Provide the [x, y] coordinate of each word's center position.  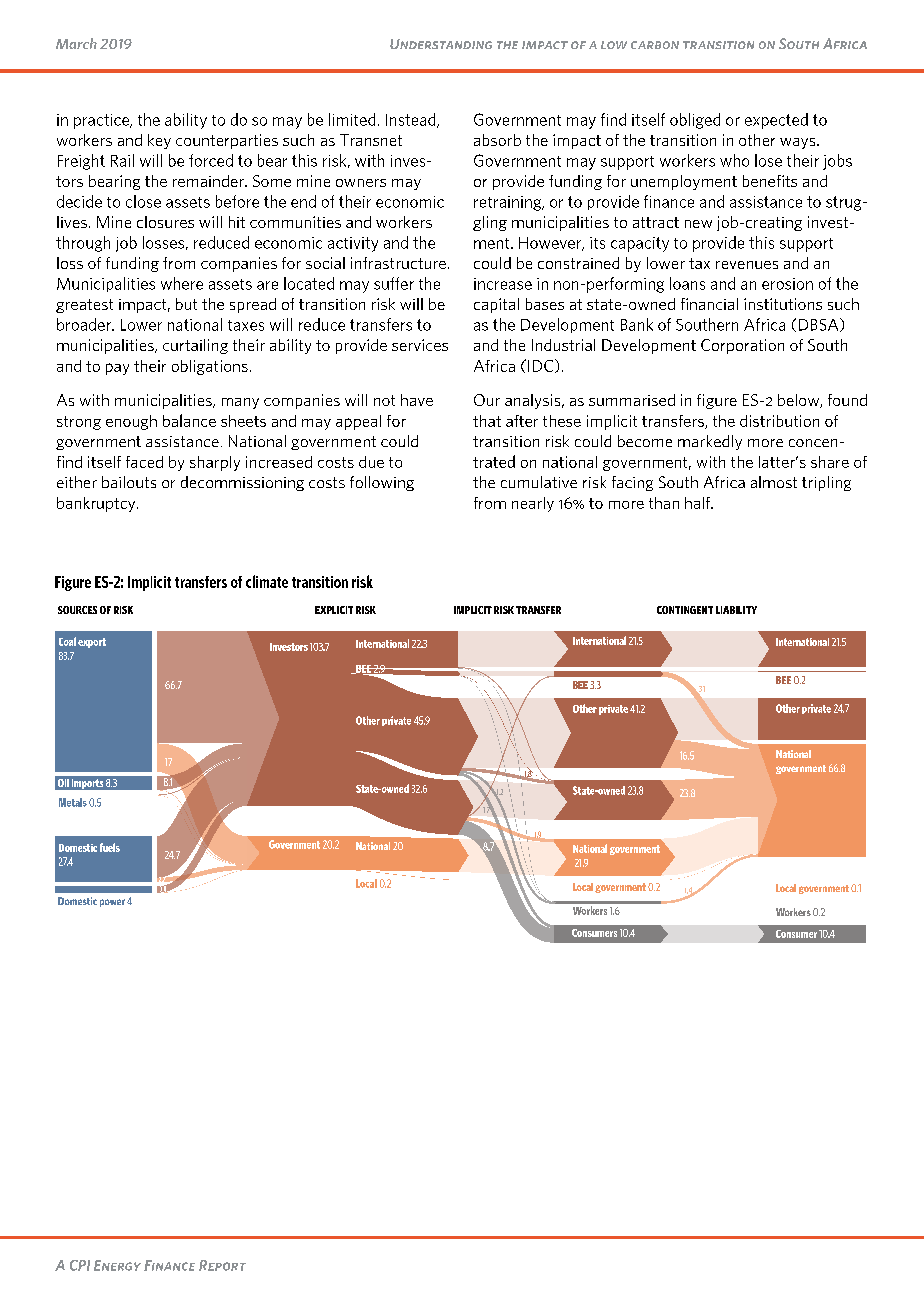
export [92, 643]
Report [222, 1265]
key [159, 141]
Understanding [441, 44]
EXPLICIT [334, 610]
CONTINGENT [685, 610]
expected [776, 121]
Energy [117, 1265]
